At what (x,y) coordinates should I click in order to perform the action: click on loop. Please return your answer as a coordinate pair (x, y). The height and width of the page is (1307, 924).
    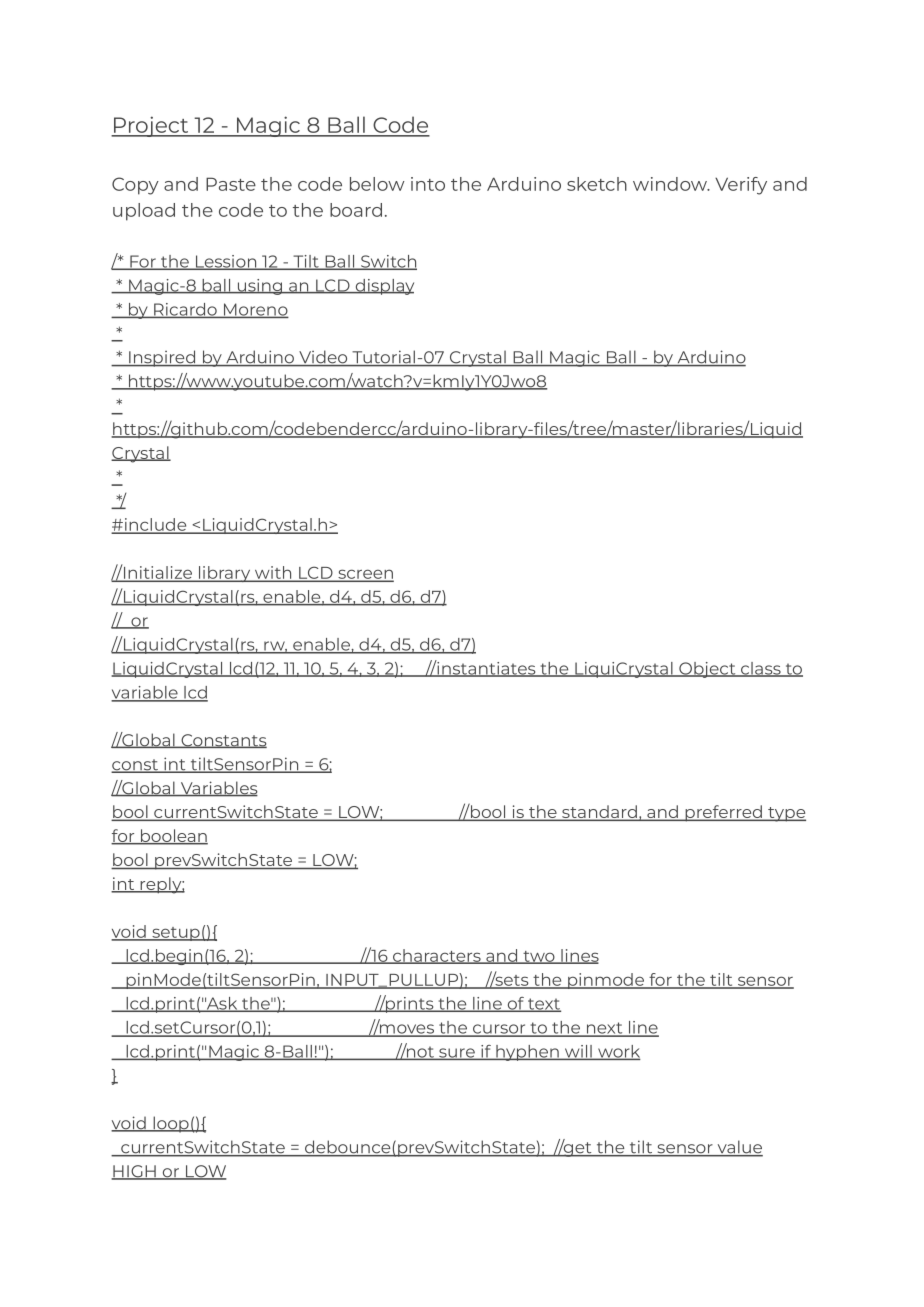
    Looking at the image, I should click on (171, 1124).
